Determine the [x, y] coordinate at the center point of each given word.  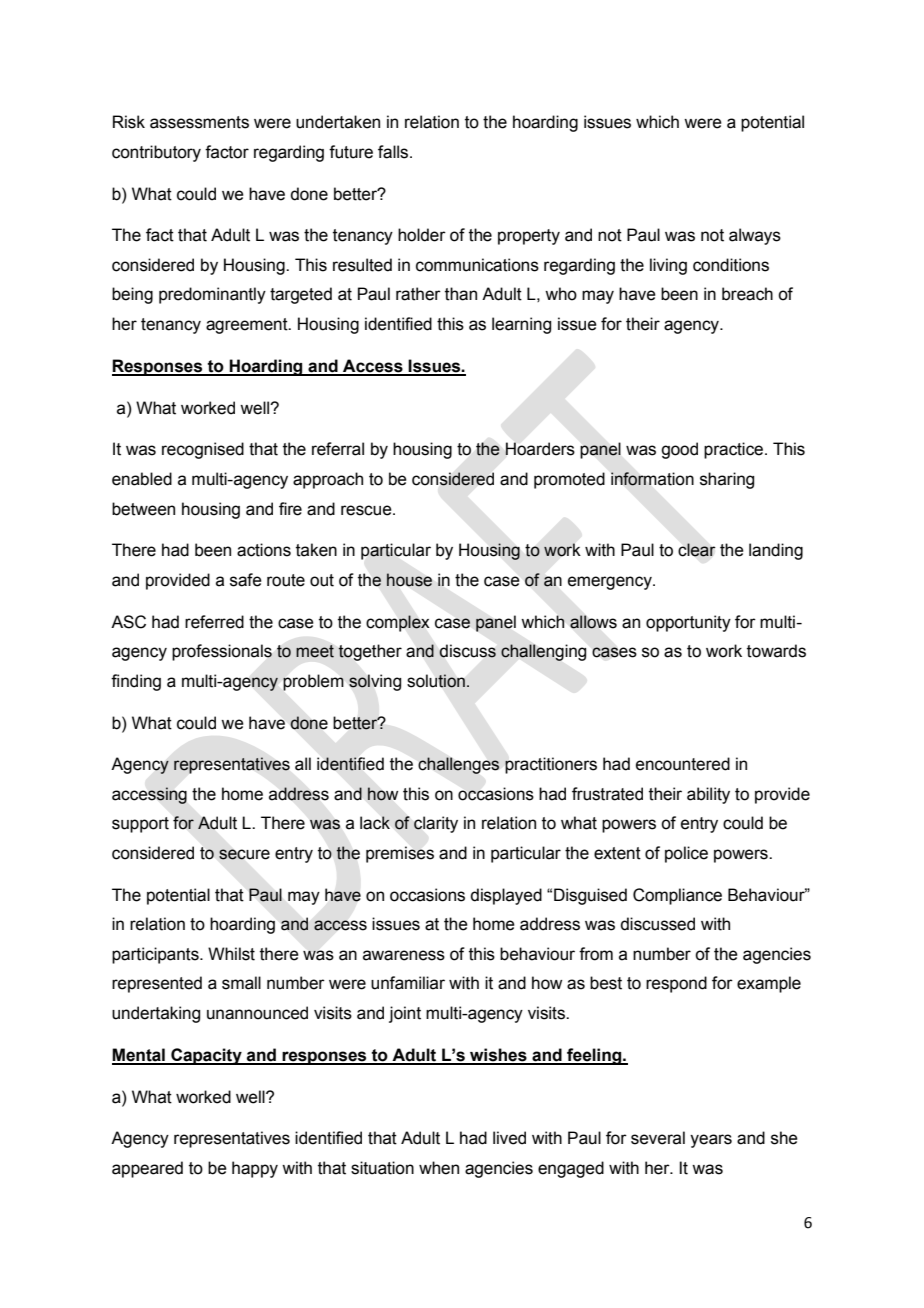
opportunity [688, 623]
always [755, 236]
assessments [199, 122]
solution [436, 681]
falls [393, 152]
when [439, 1168]
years [711, 1141]
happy [255, 1169]
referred [214, 622]
